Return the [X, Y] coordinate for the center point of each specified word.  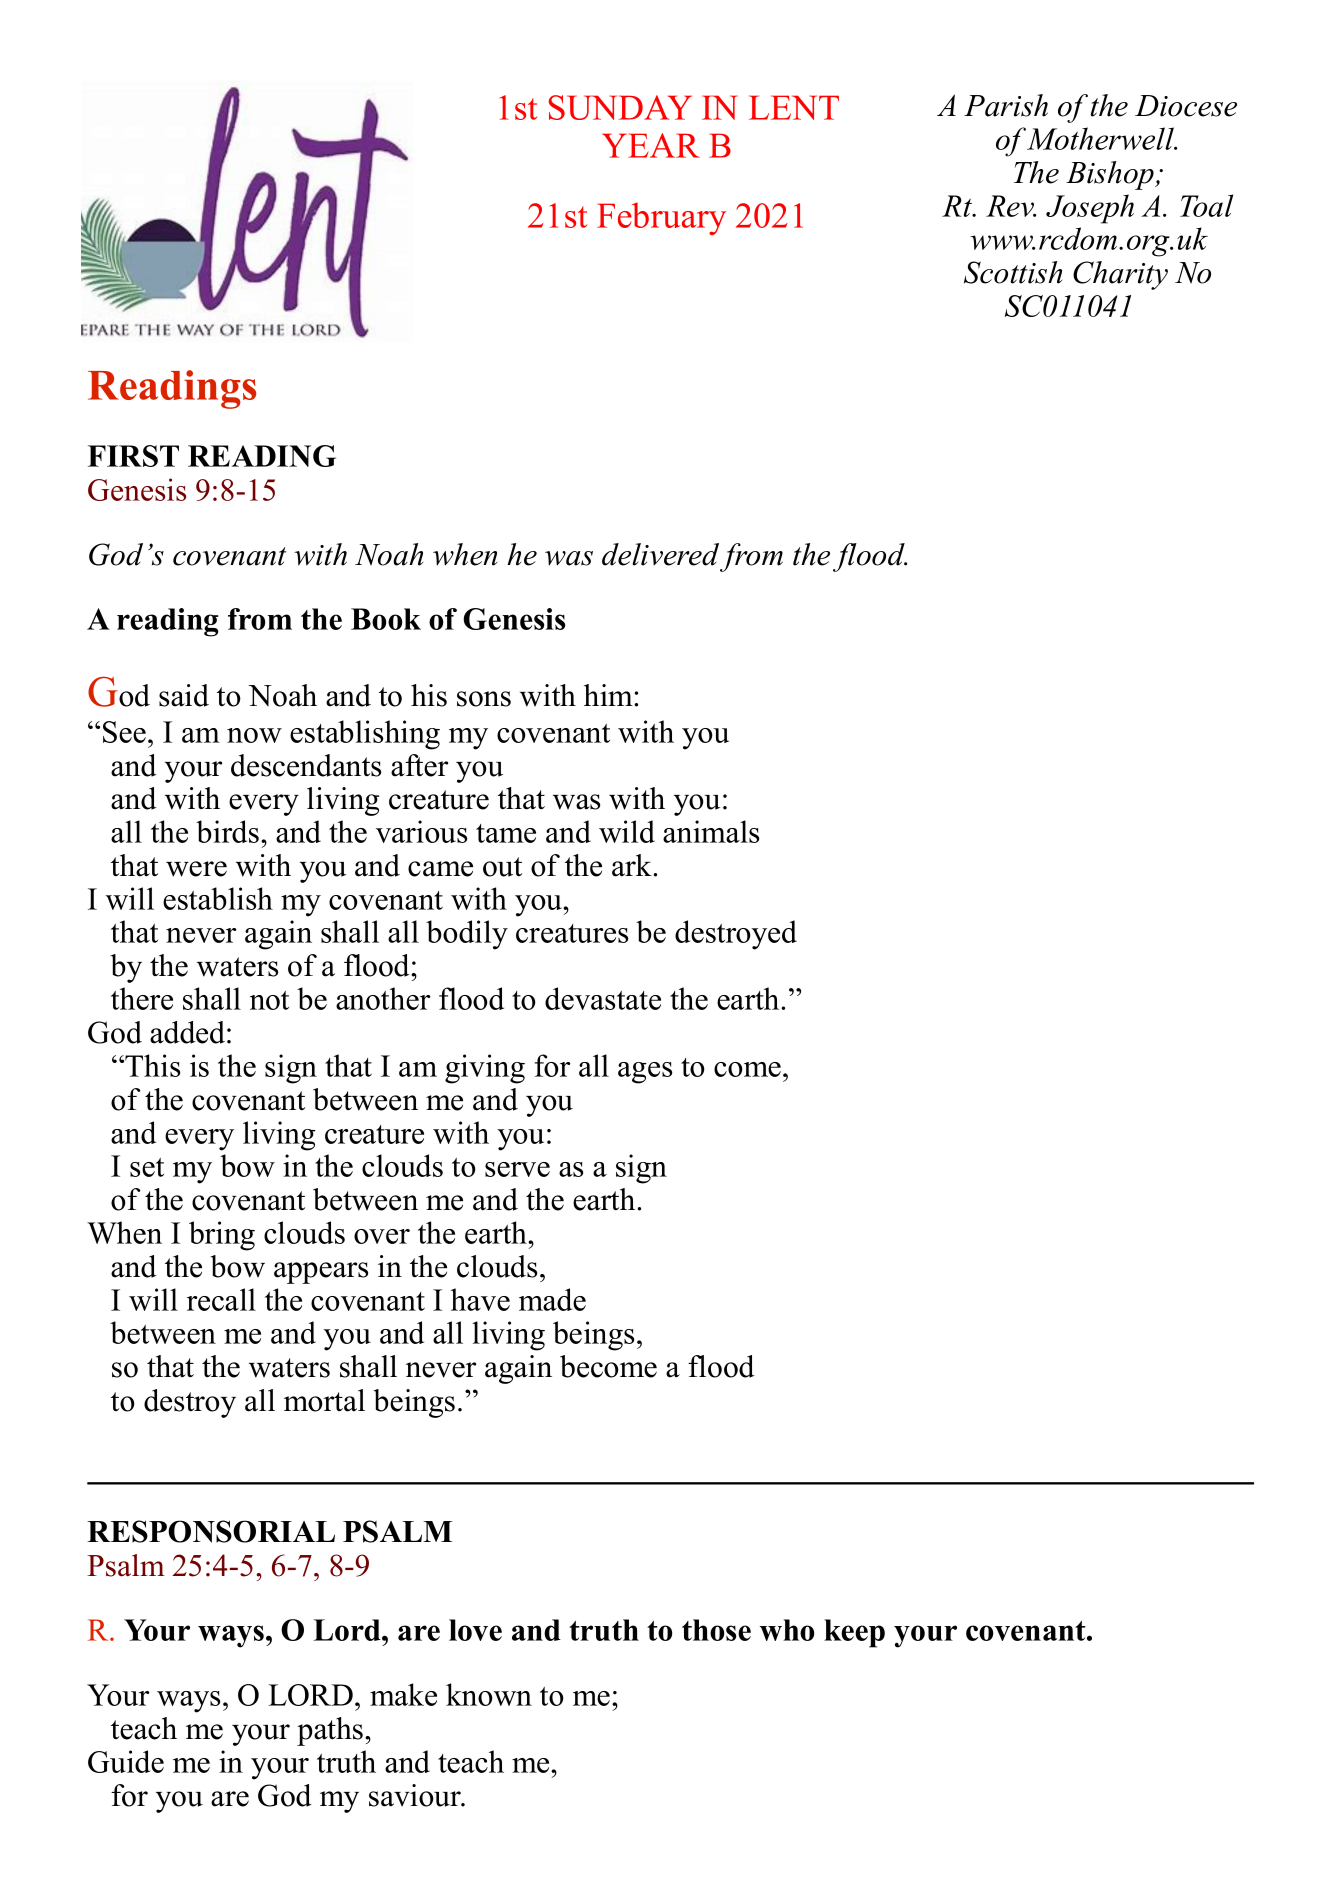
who [787, 1630]
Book [386, 619]
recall [221, 1299]
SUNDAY [620, 107]
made [552, 1299]
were [196, 869]
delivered [660, 554]
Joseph [1090, 209]
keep [854, 1633]
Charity [1120, 275]
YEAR [651, 145]
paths [330, 1731]
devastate [603, 998]
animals [711, 831]
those [716, 1630]
